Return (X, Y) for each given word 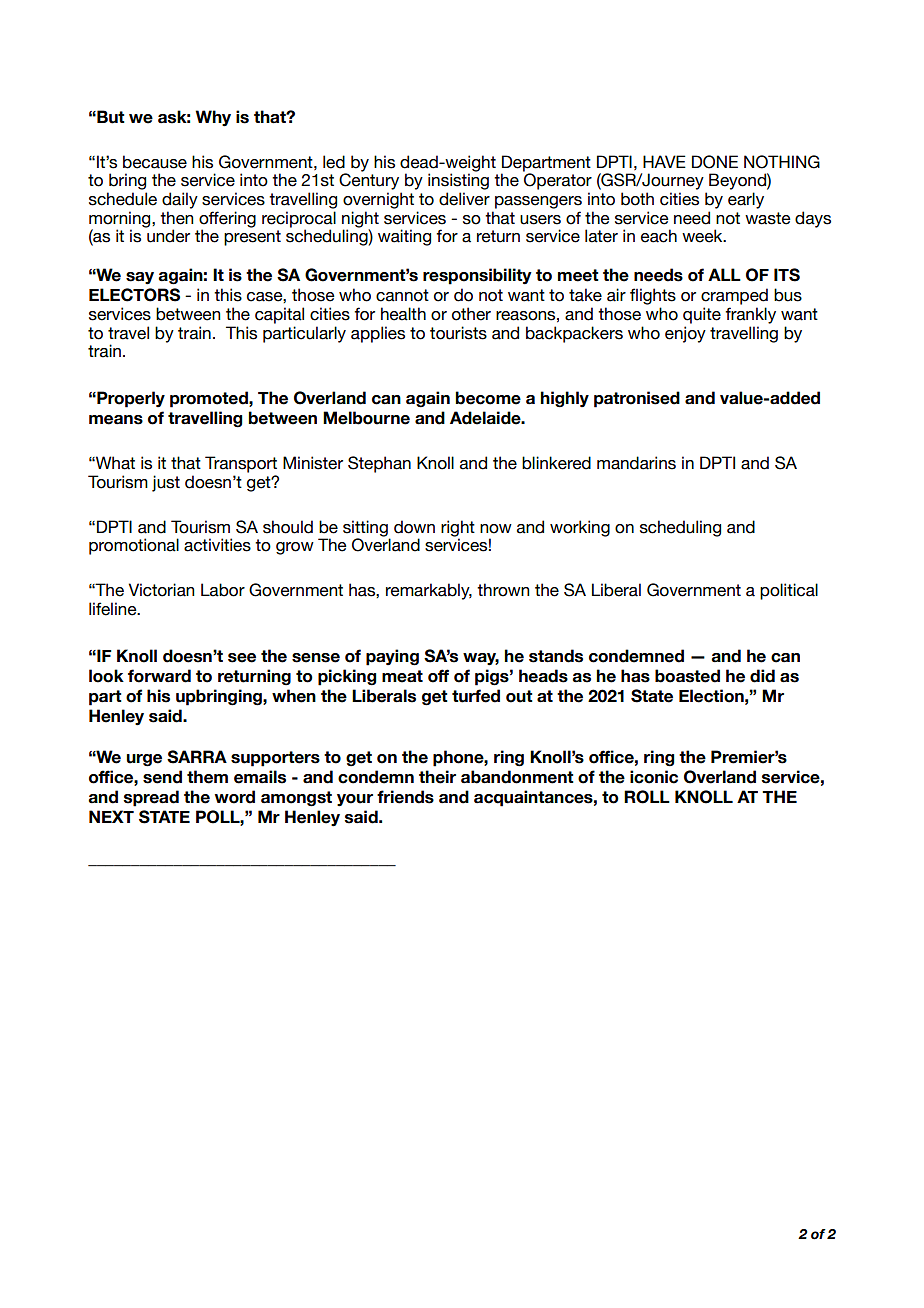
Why (213, 118)
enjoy (685, 334)
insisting (458, 181)
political (789, 591)
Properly (130, 399)
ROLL (647, 797)
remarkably (429, 591)
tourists (458, 333)
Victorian (161, 590)
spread (151, 798)
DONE (715, 162)
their (437, 777)
